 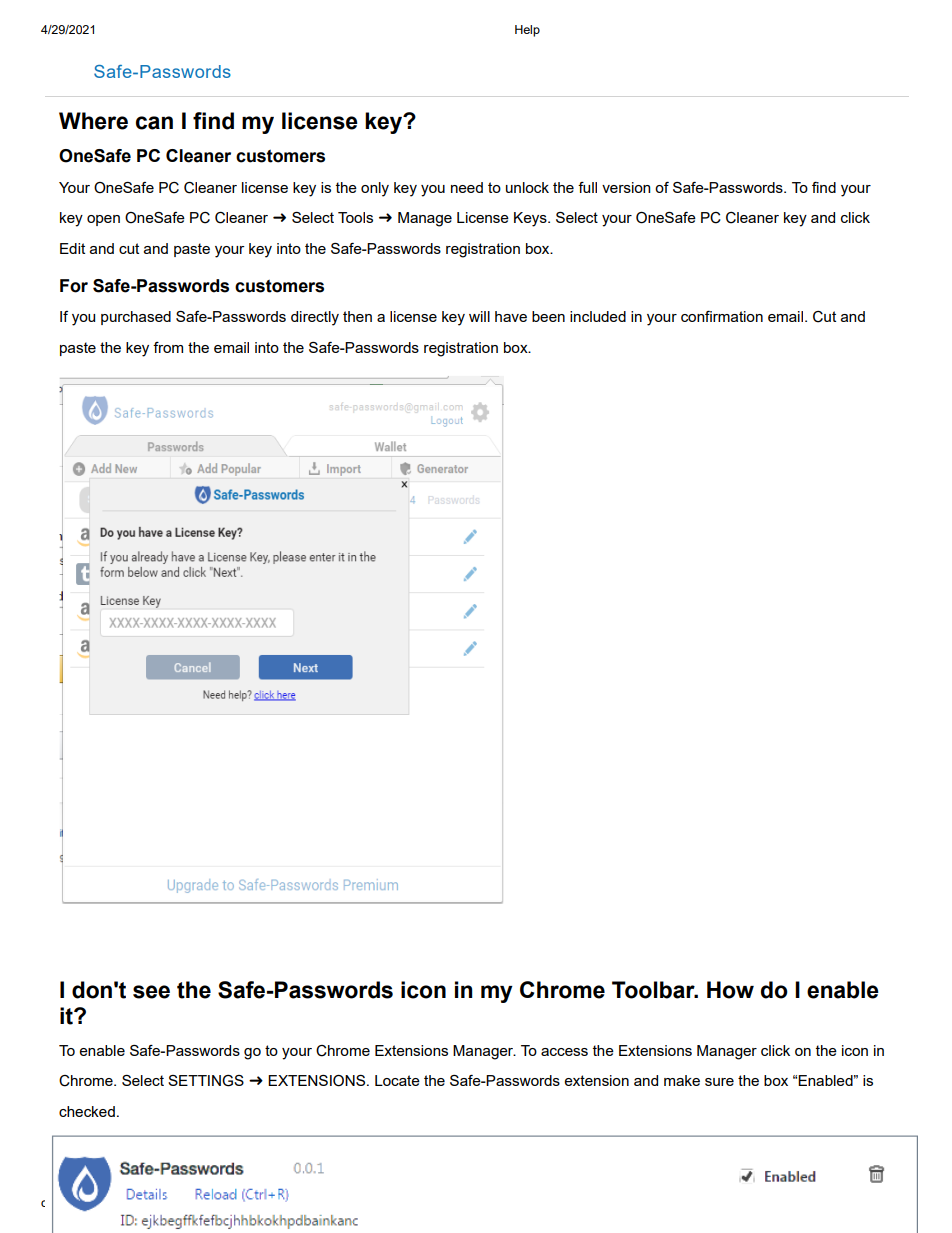 What do you see at coordinates (375, 189) in the page?
I see `only` at bounding box center [375, 189].
